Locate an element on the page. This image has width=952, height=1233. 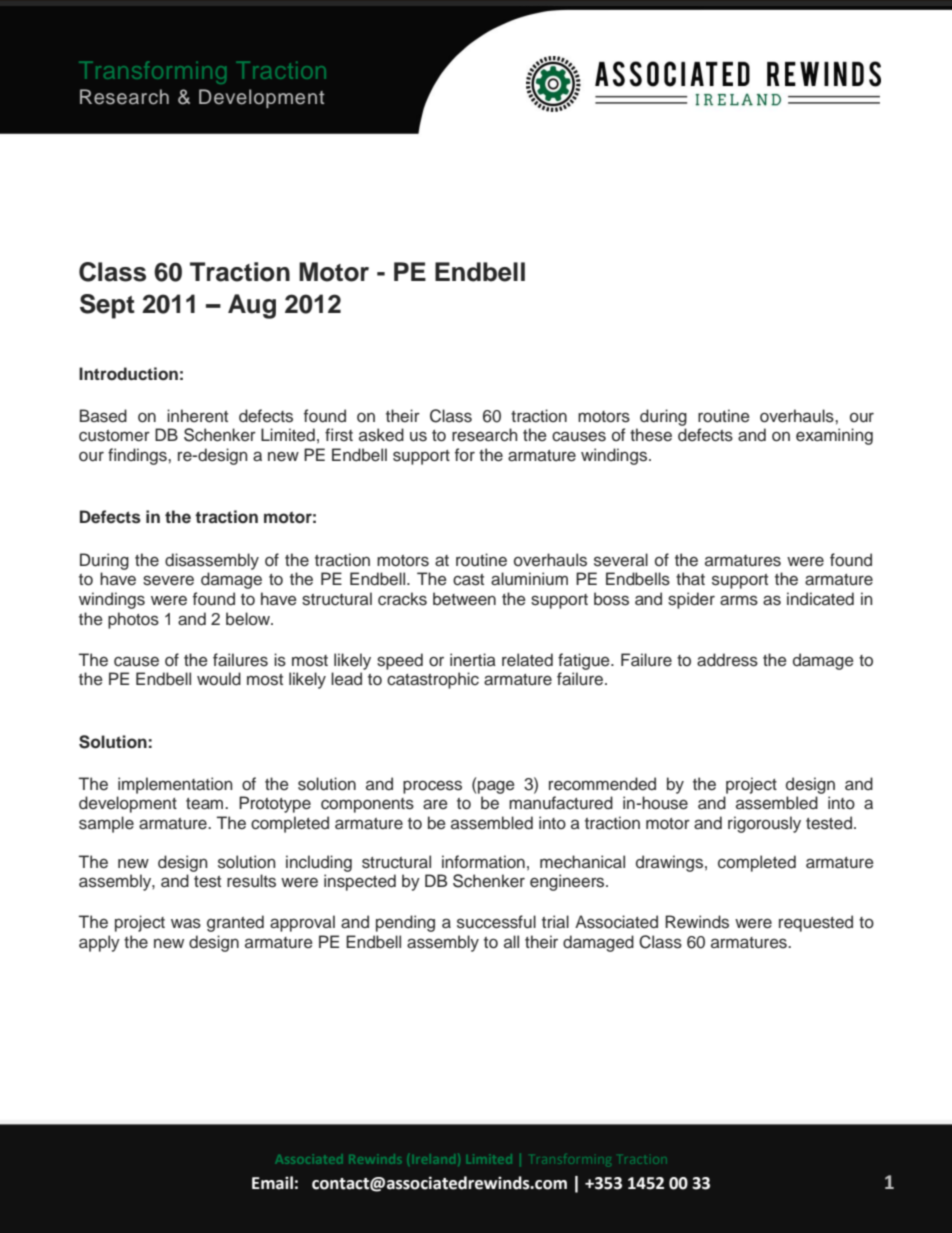
all is located at coordinates (511, 941).
